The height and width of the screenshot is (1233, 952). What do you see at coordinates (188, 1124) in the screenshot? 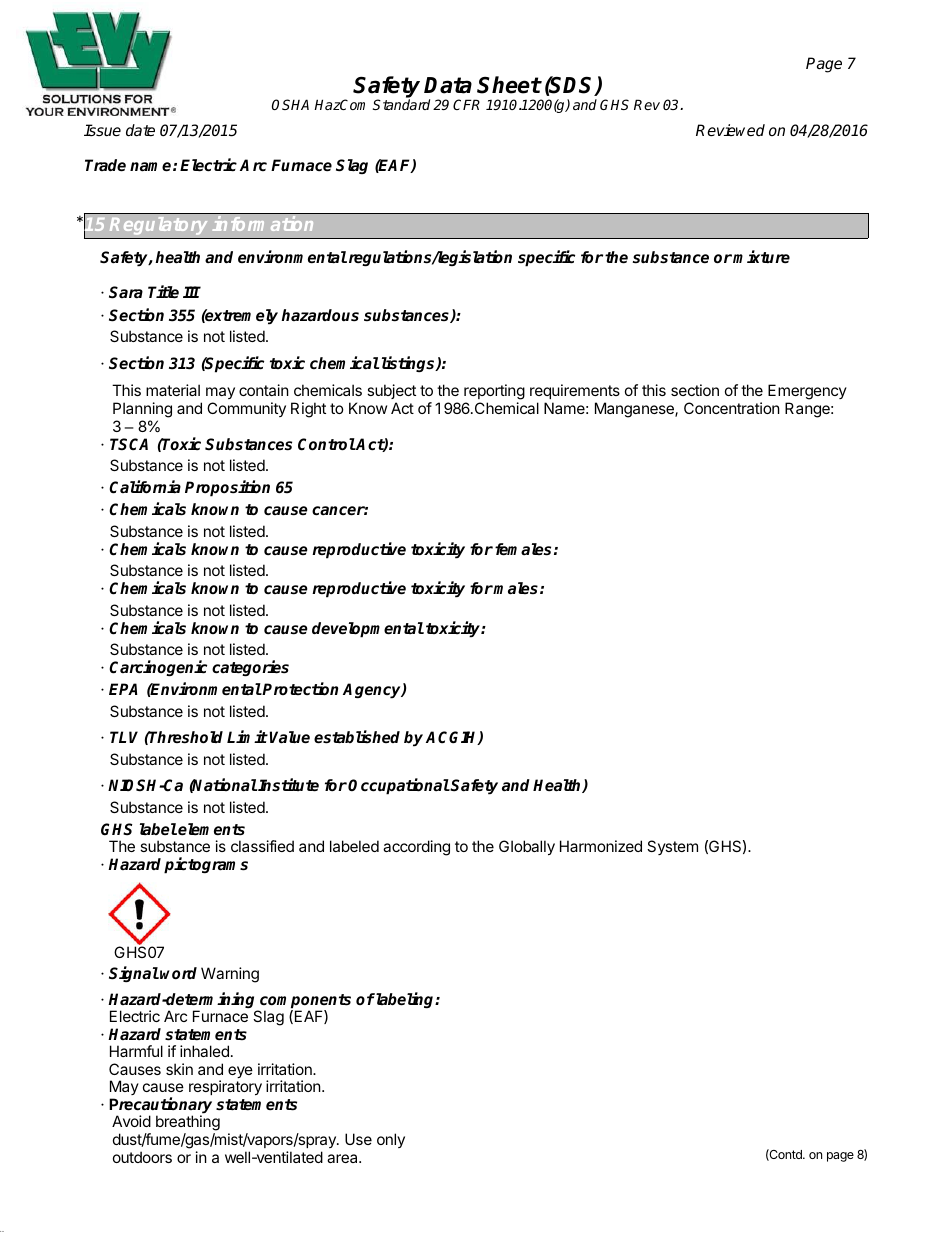
I see `breathing` at bounding box center [188, 1124].
